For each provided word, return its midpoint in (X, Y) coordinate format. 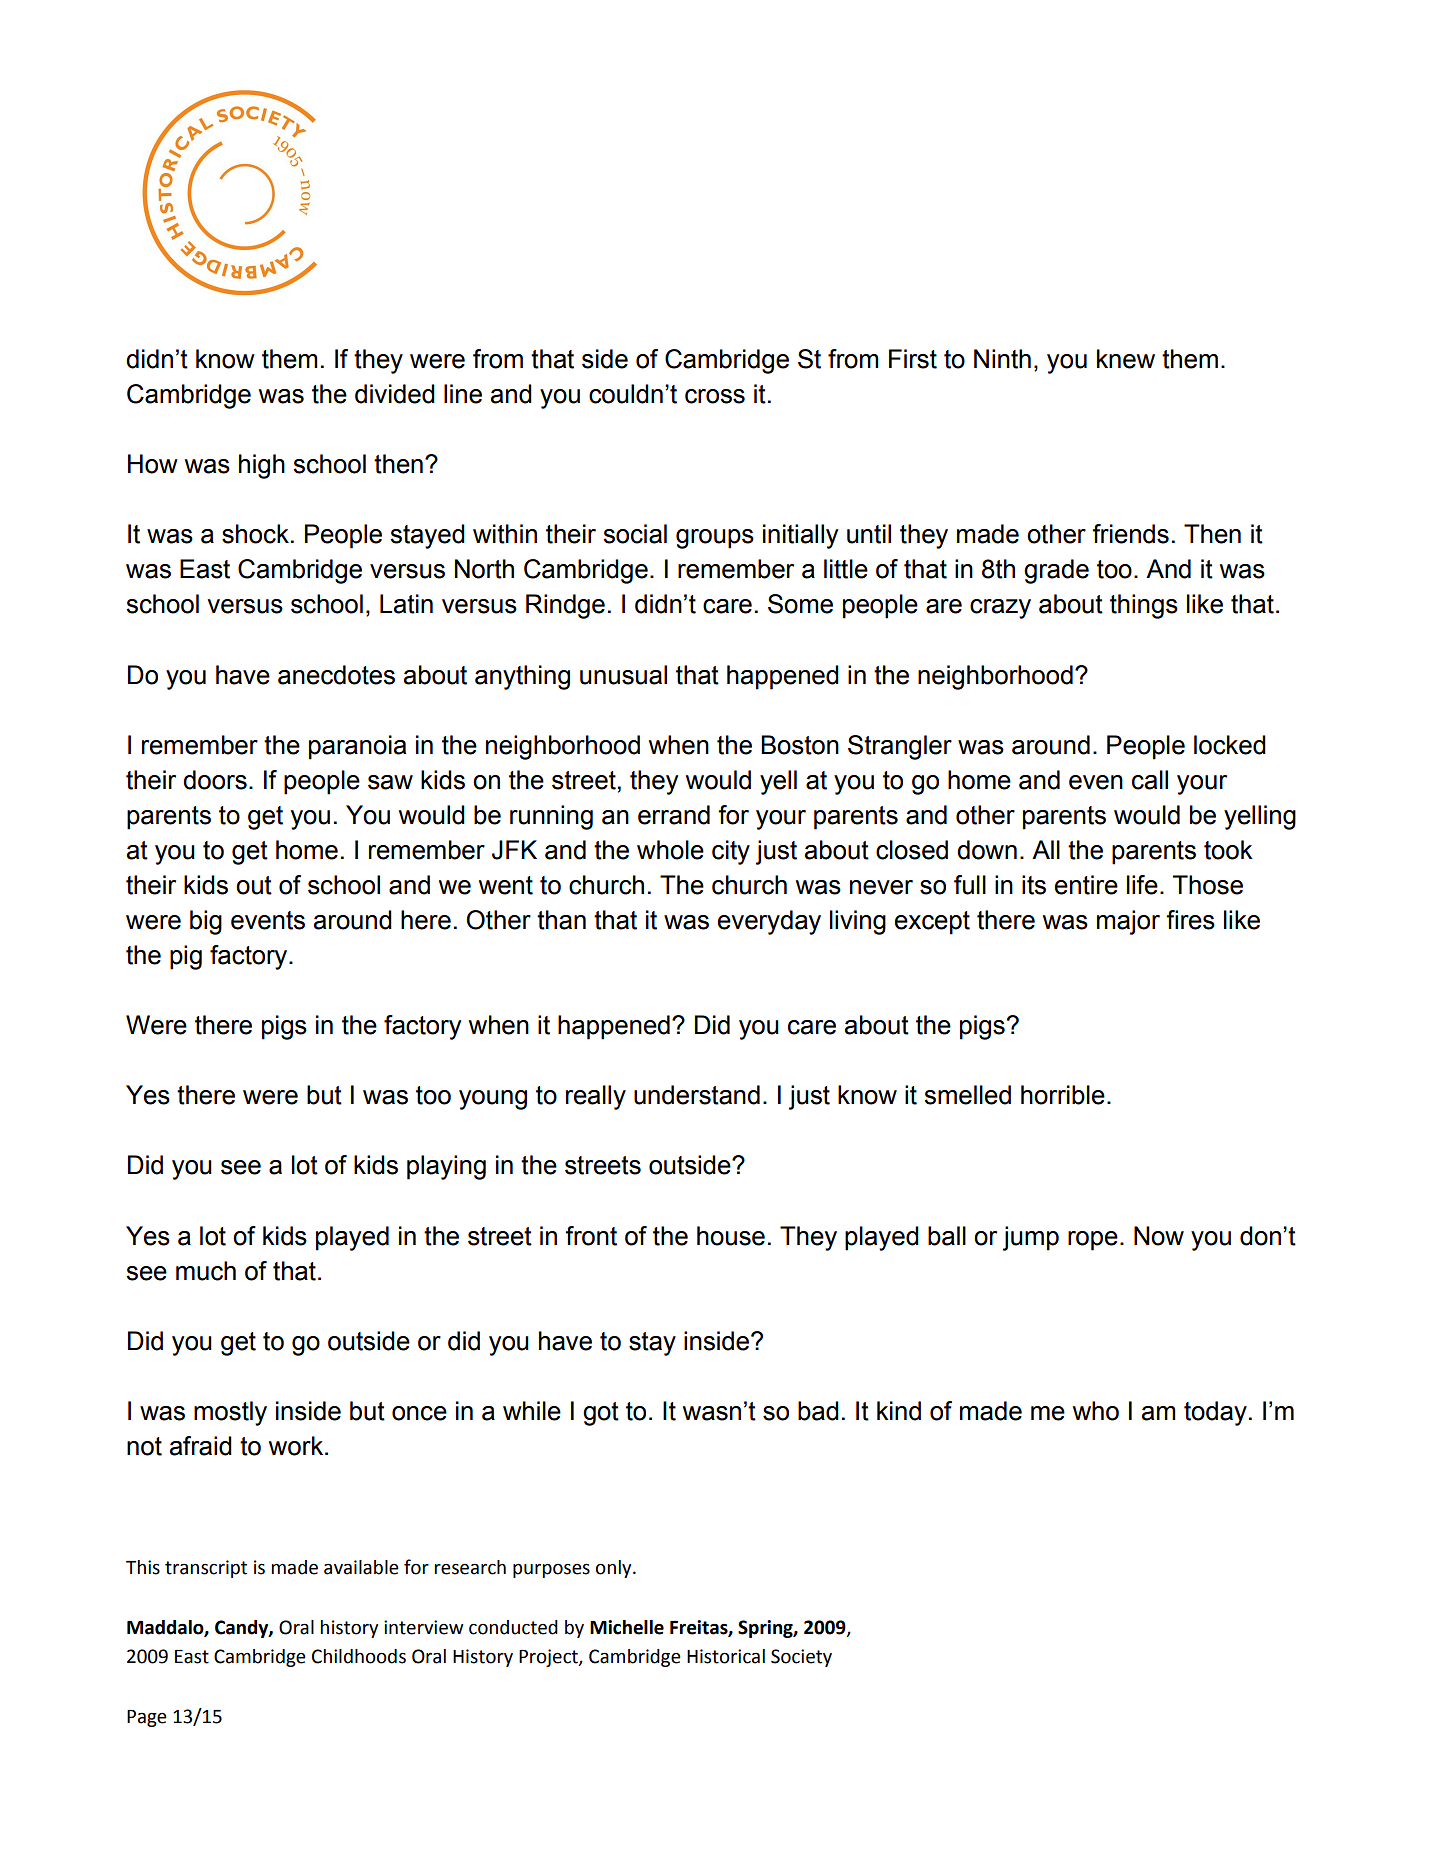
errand (674, 815)
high (262, 466)
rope (1093, 1241)
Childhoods (359, 1656)
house (731, 1236)
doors (215, 780)
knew (1126, 359)
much (206, 1271)
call (1150, 780)
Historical (726, 1656)
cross (715, 396)
